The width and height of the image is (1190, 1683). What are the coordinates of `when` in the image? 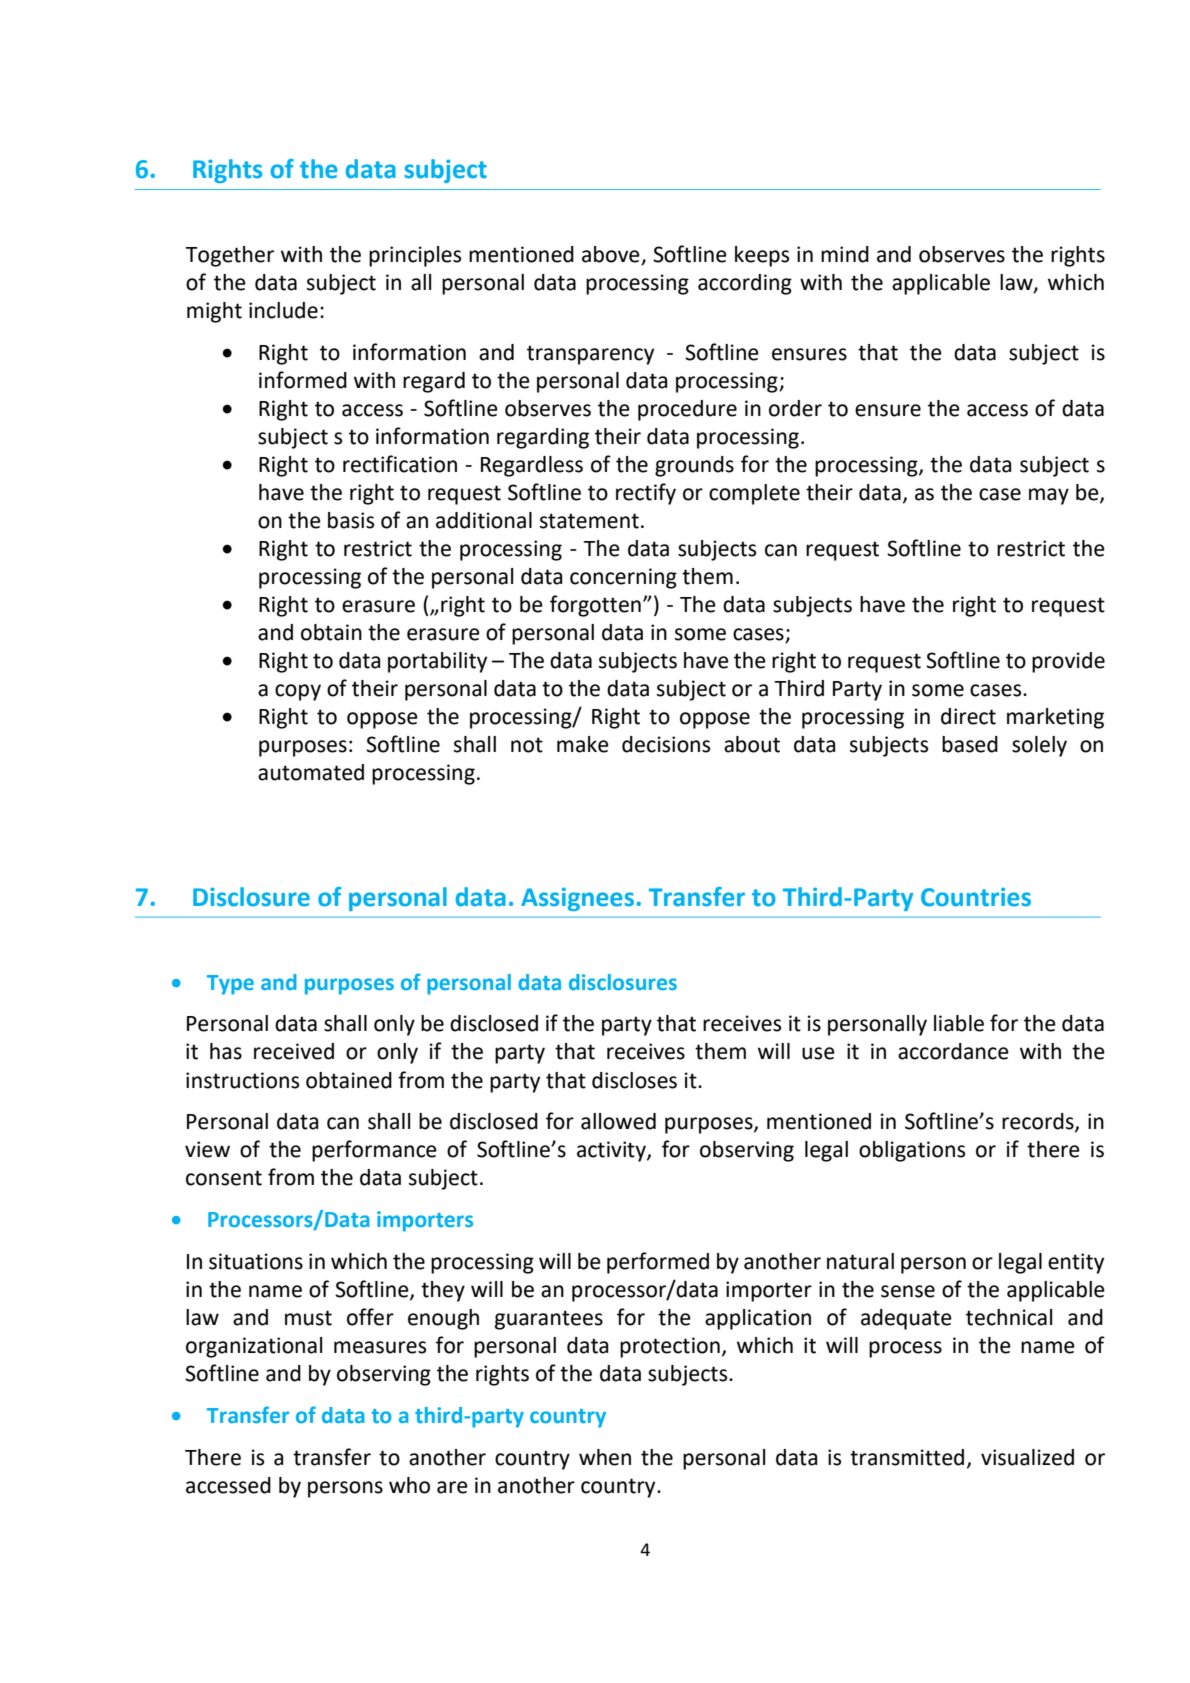 It's located at (605, 1457).
